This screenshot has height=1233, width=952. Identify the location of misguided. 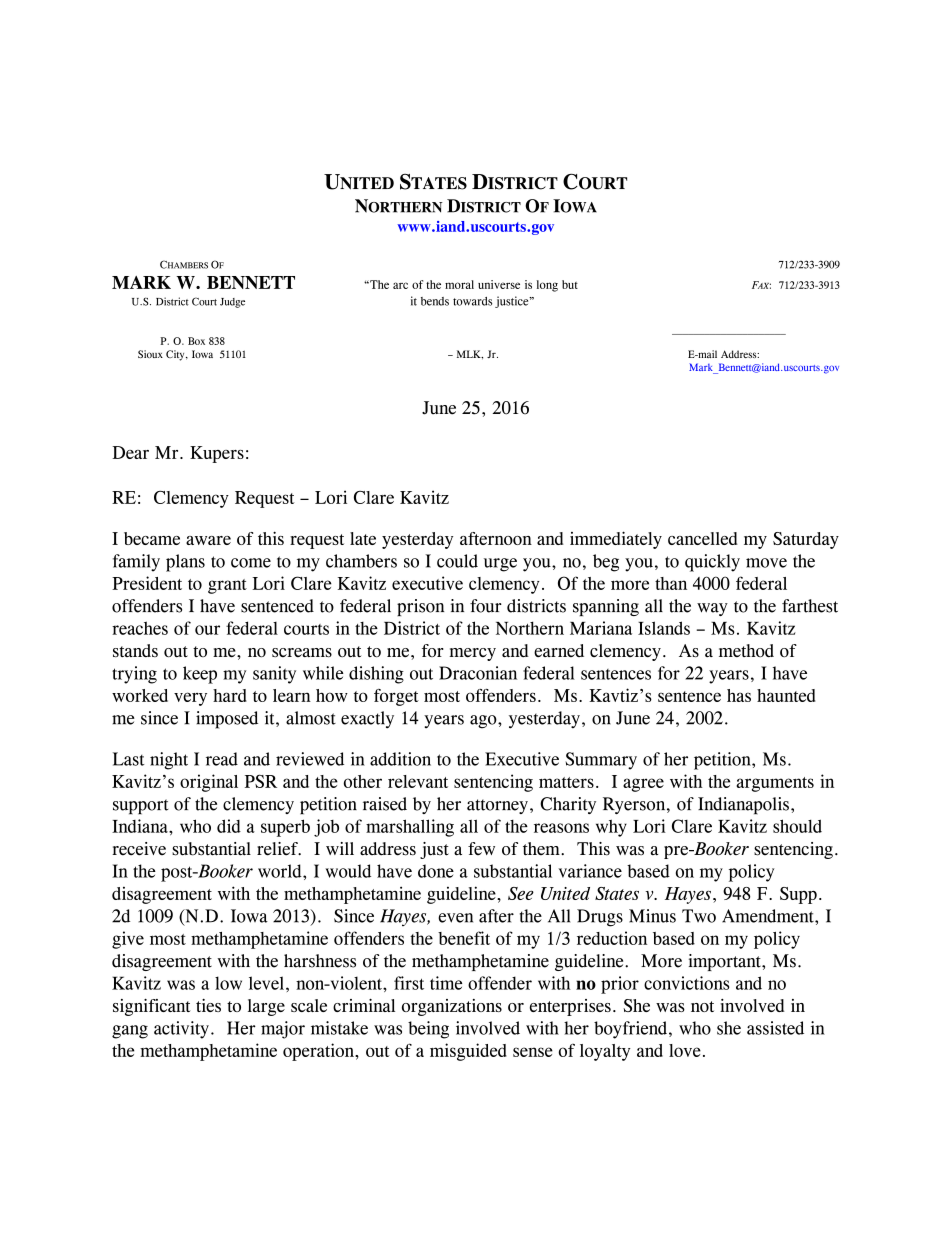
(468, 1052).
